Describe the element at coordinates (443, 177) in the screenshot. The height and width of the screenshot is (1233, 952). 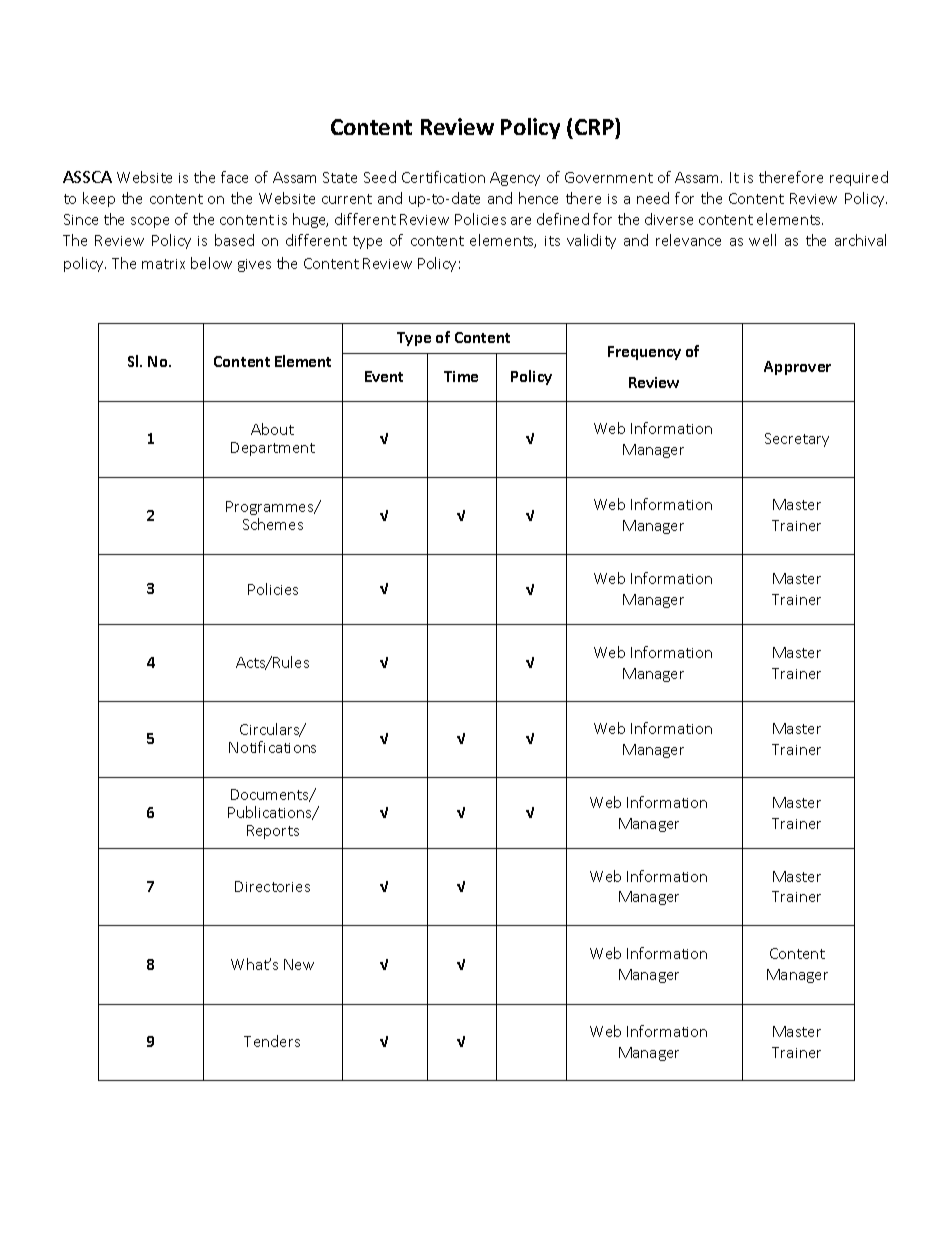
I see `Certification` at that location.
